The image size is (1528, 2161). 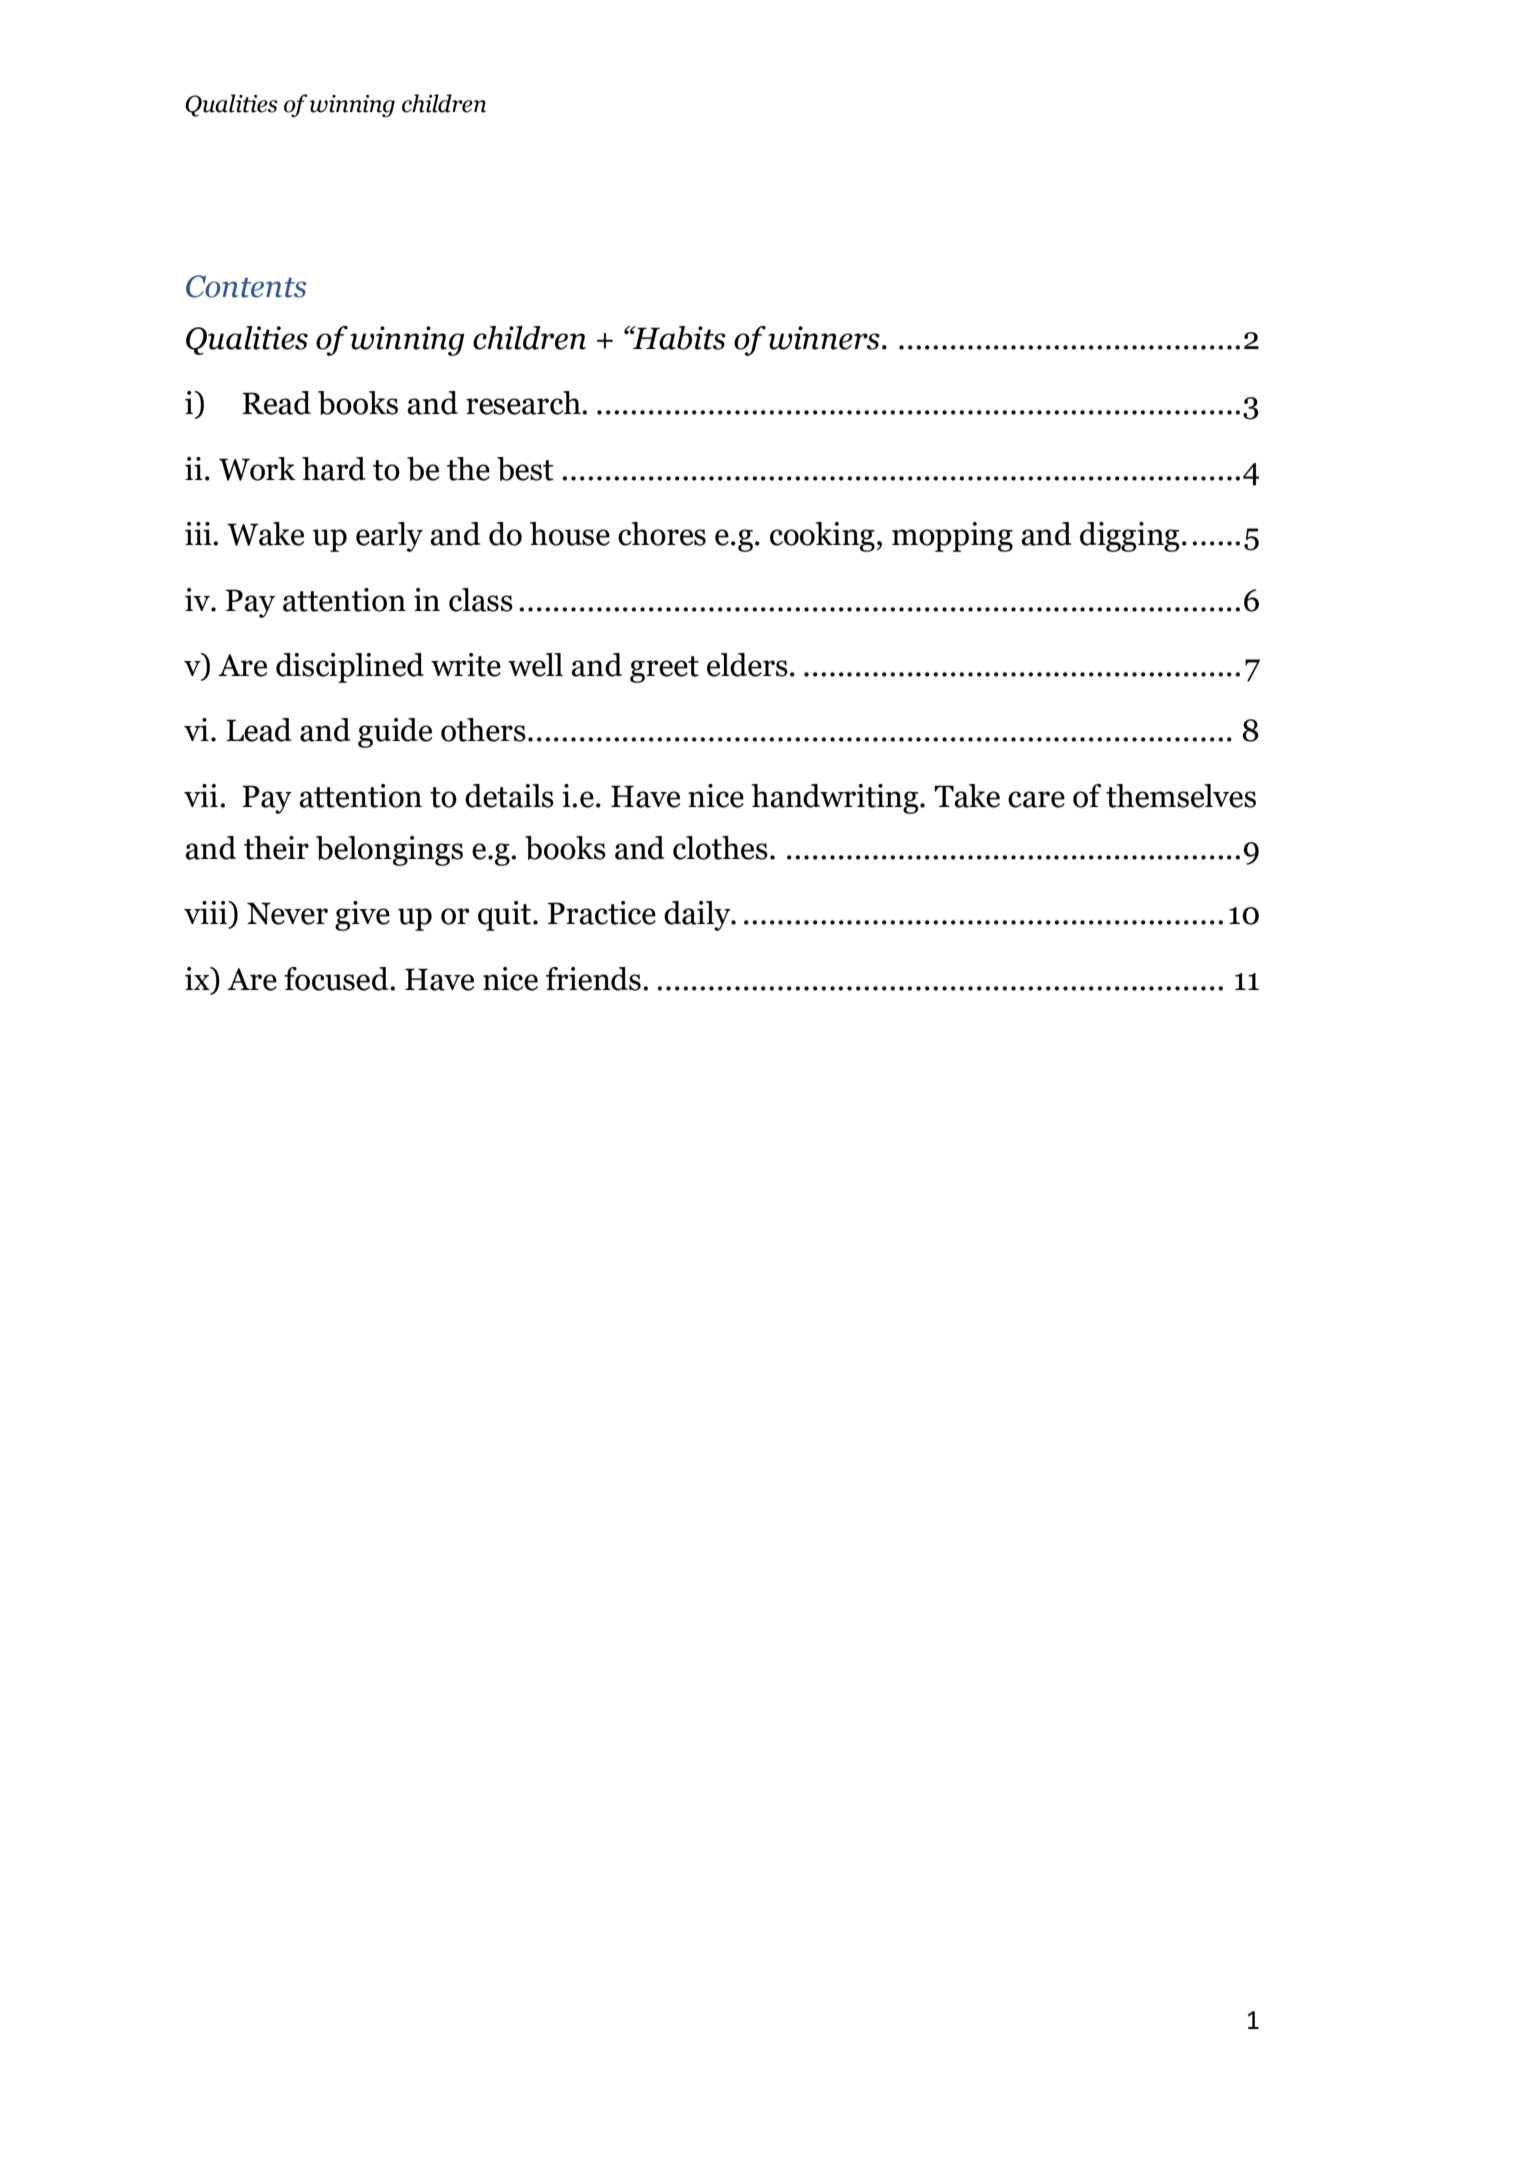 What do you see at coordinates (824, 338) in the image?
I see `winners` at bounding box center [824, 338].
